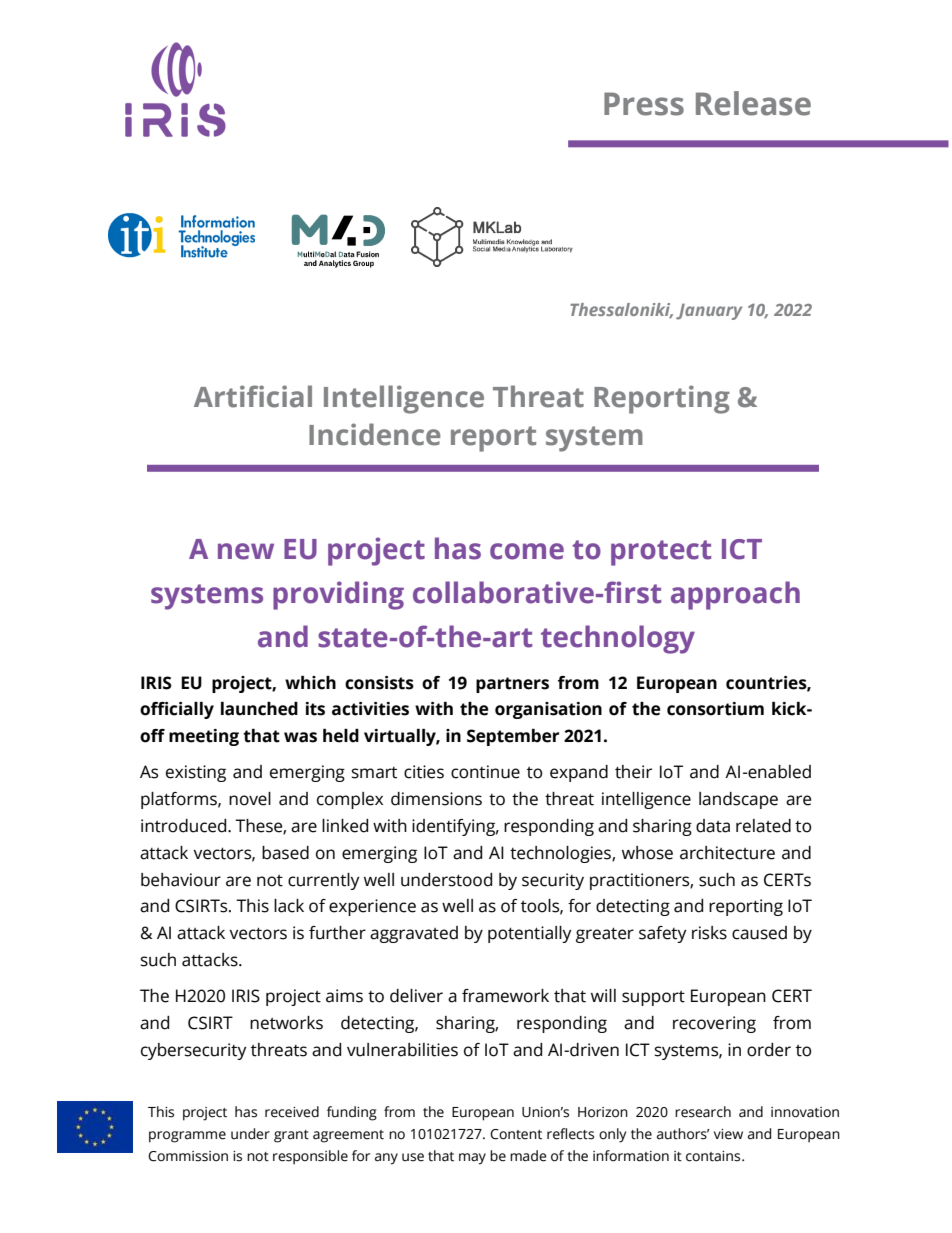 The width and height of the screenshot is (952, 1233). Describe the element at coordinates (735, 595) in the screenshot. I see `approach` at that location.
